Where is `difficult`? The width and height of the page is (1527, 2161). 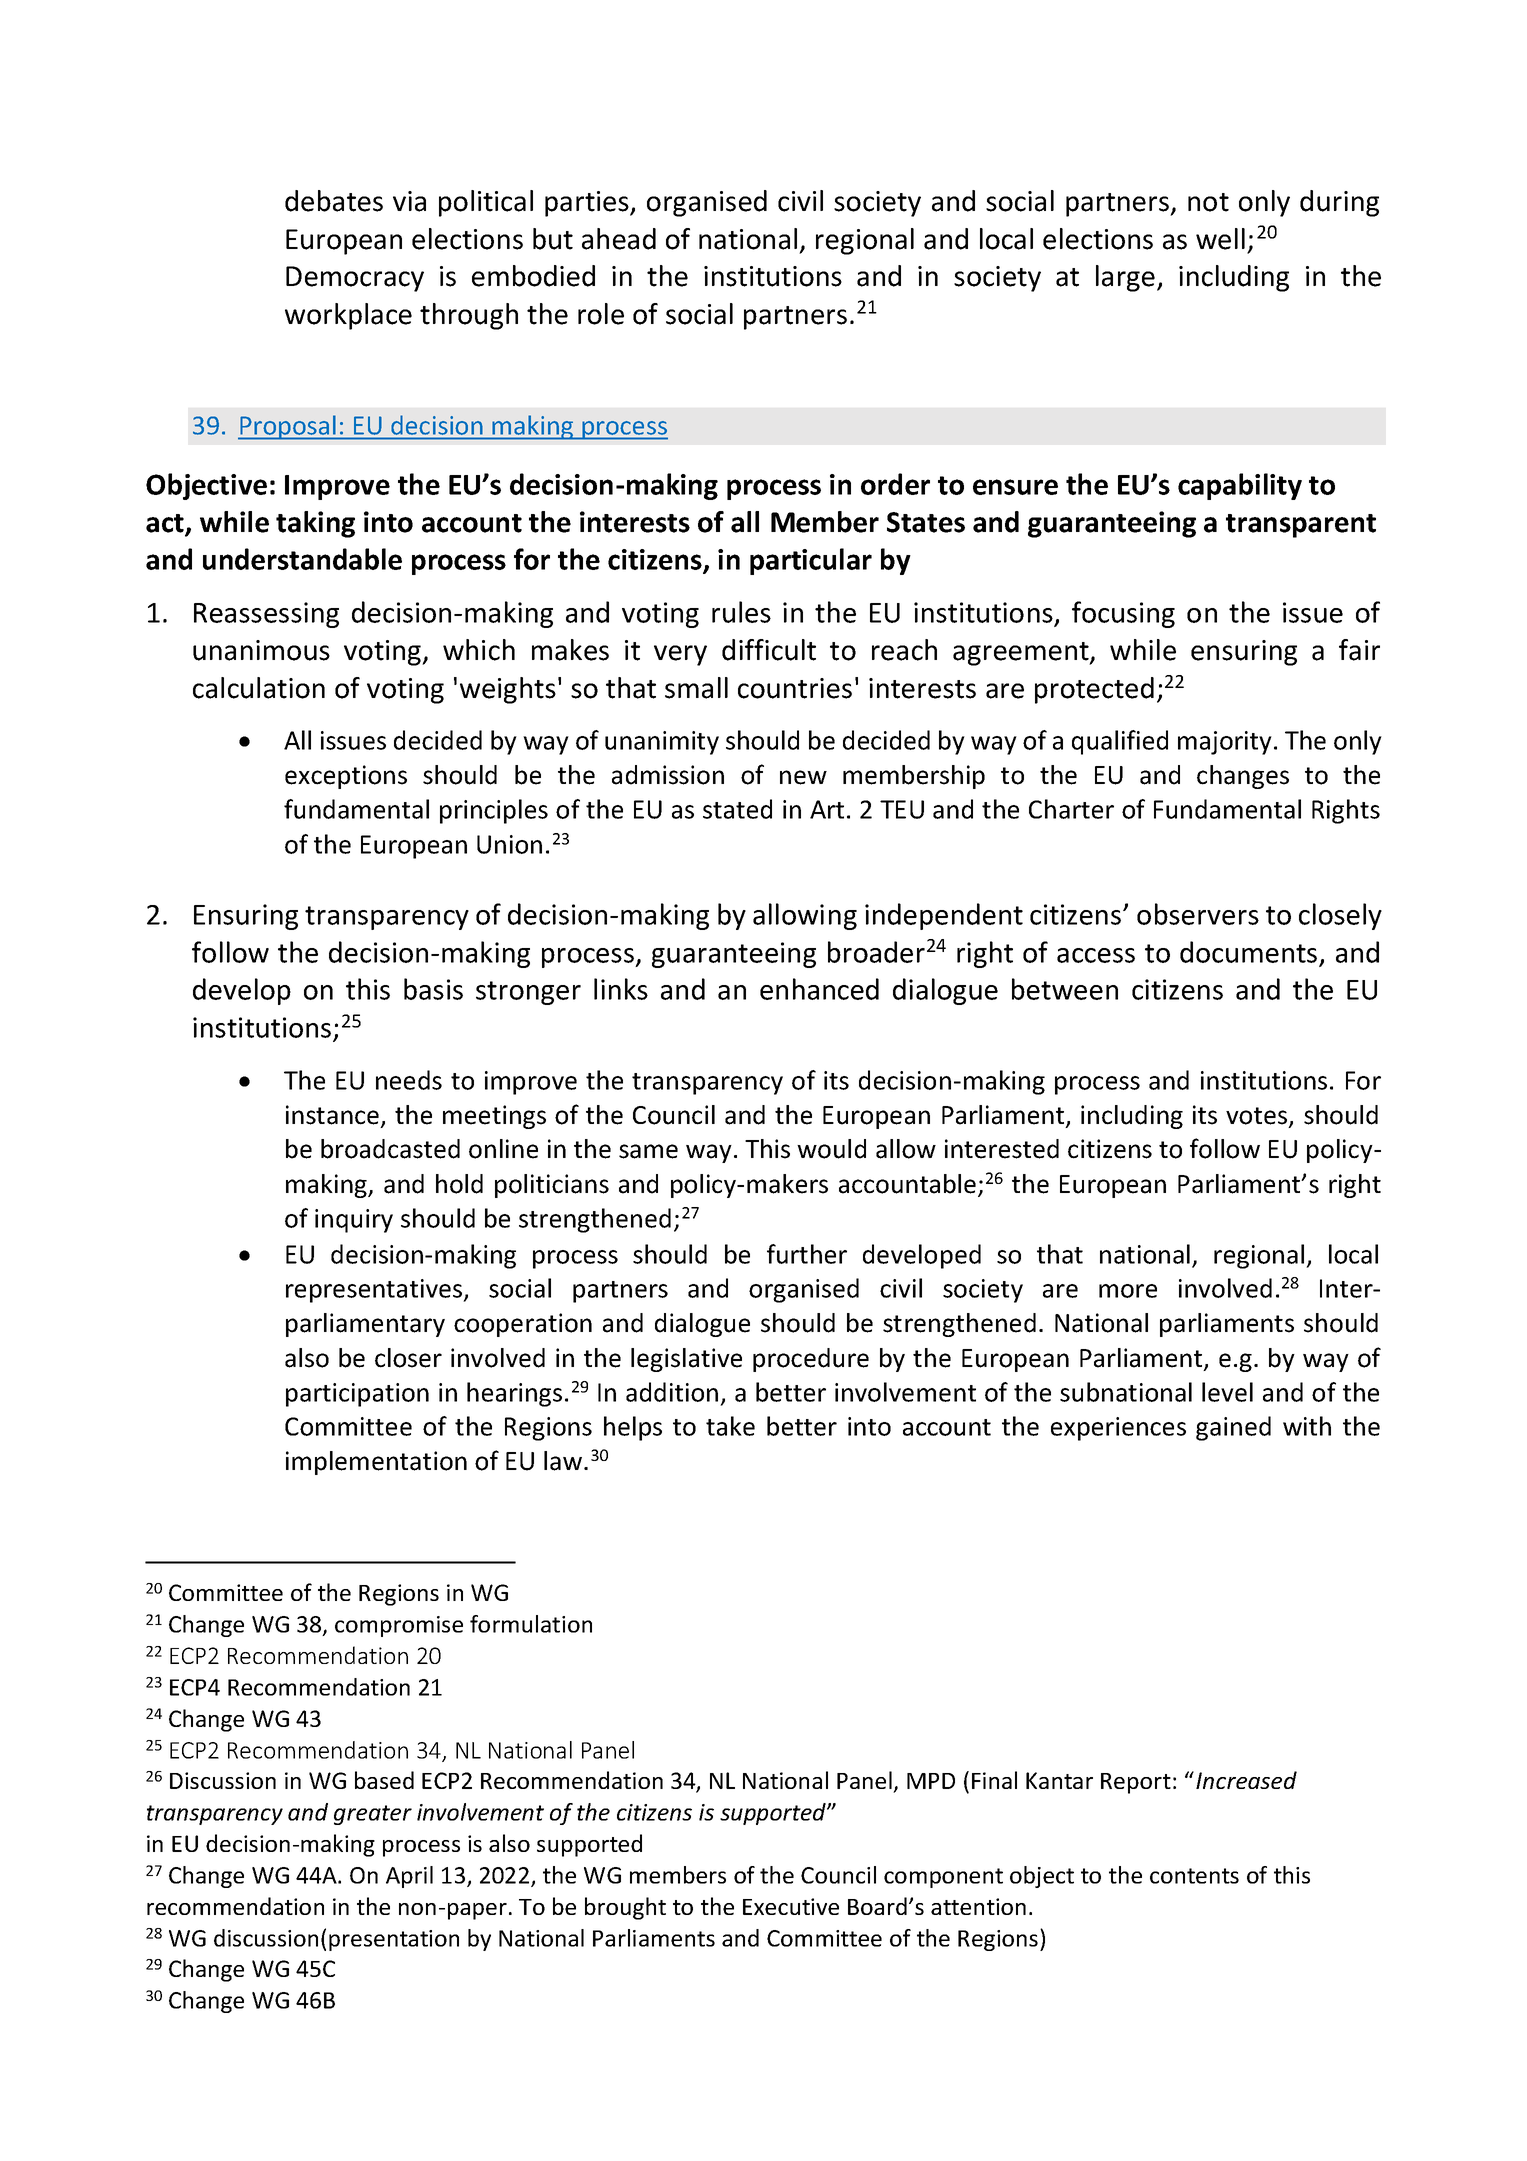 difficult is located at coordinates (769, 650).
